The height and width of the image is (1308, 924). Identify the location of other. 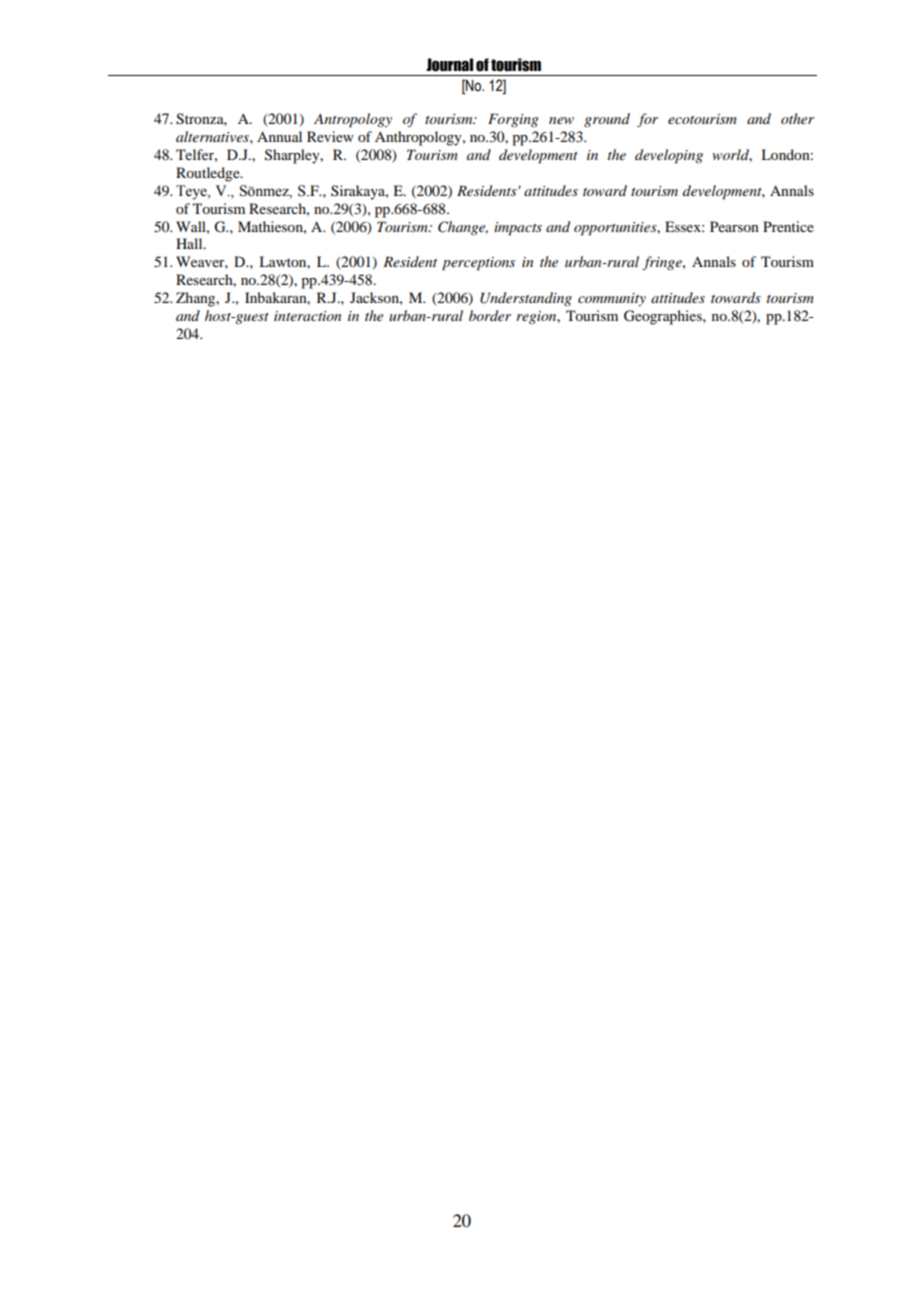
(797, 118).
